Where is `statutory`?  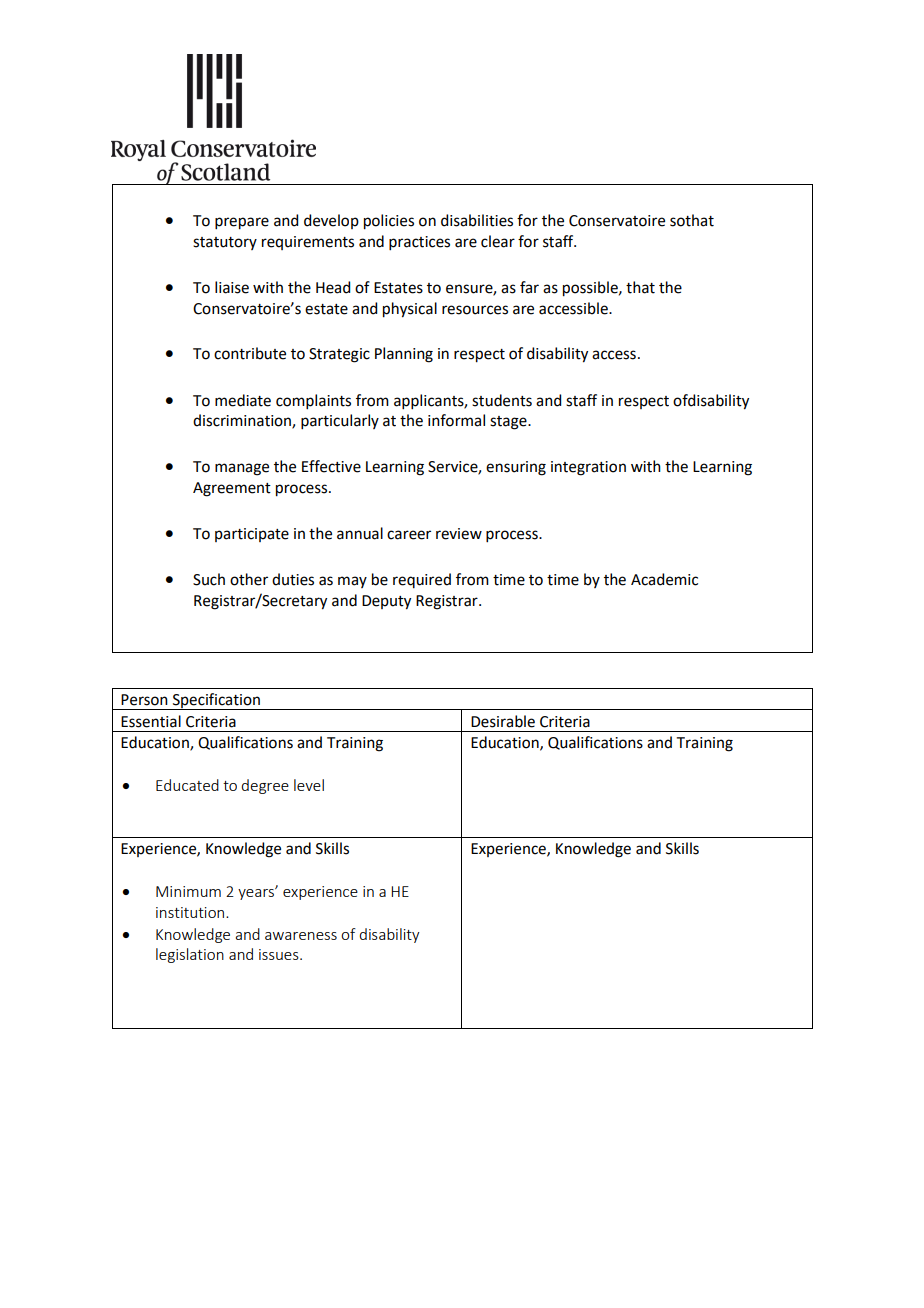
statutory is located at coordinates (225, 243).
